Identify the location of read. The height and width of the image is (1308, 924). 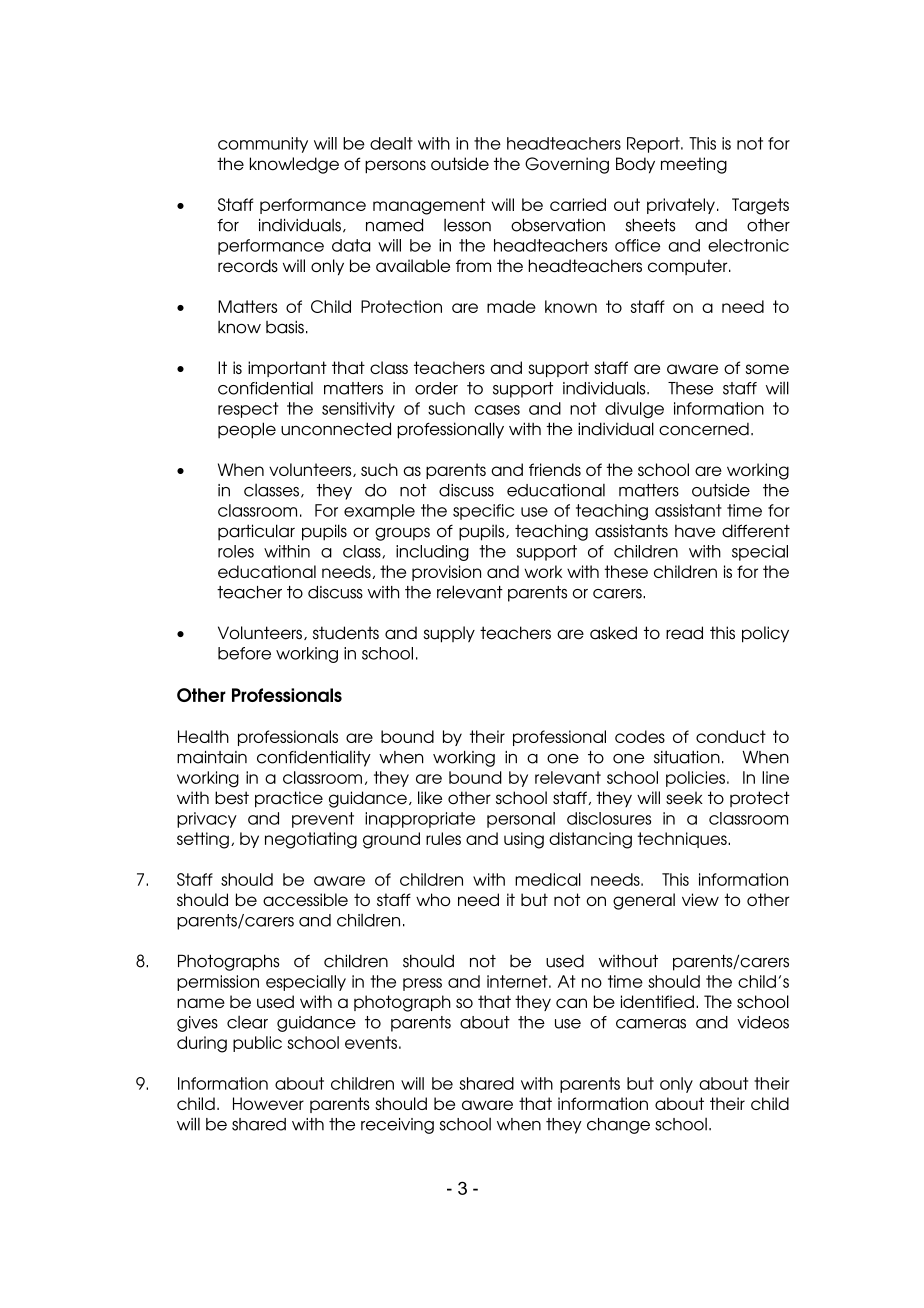
(684, 633).
